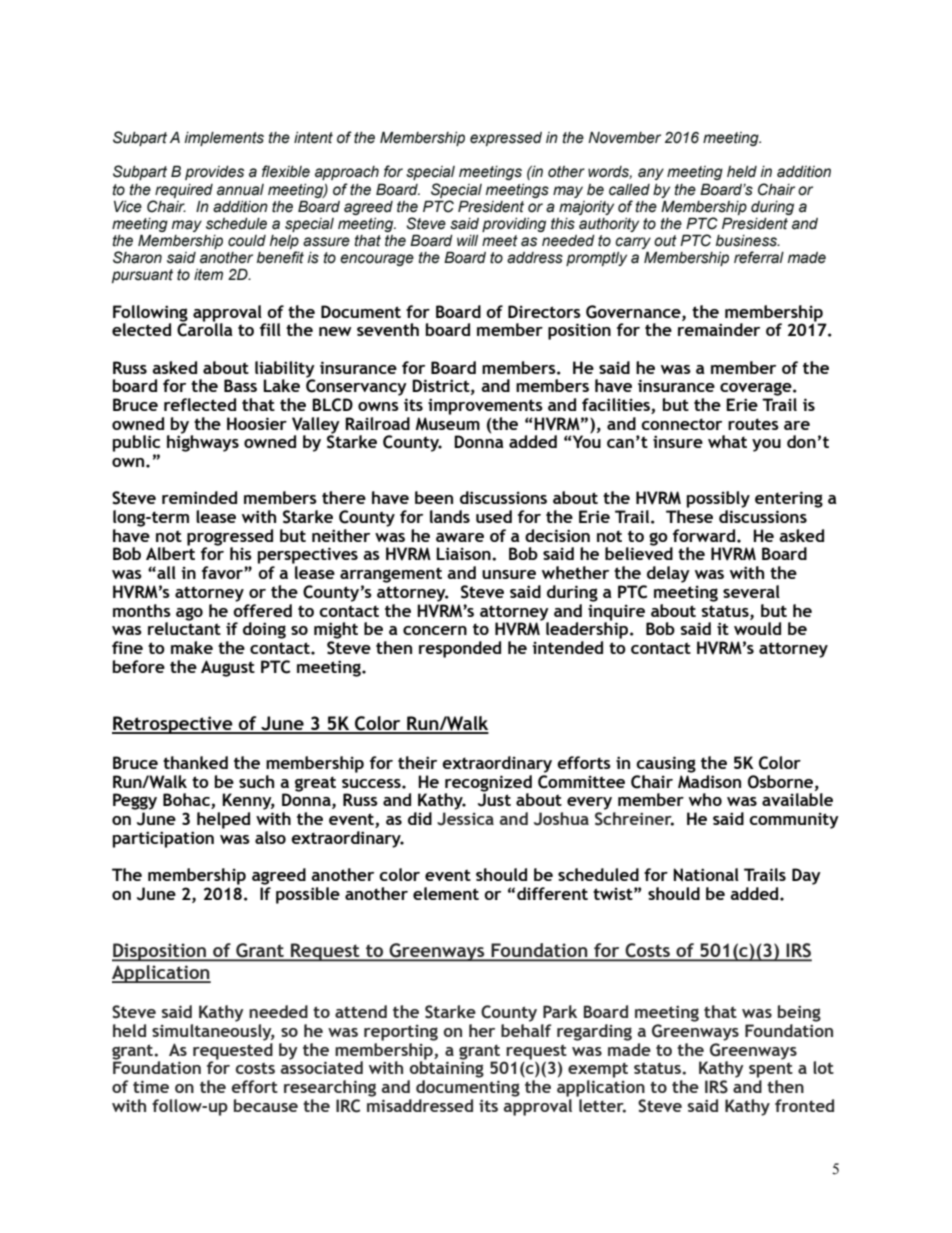 The width and height of the page is (952, 1233). What do you see at coordinates (506, 139) in the page?
I see `expressed` at bounding box center [506, 139].
